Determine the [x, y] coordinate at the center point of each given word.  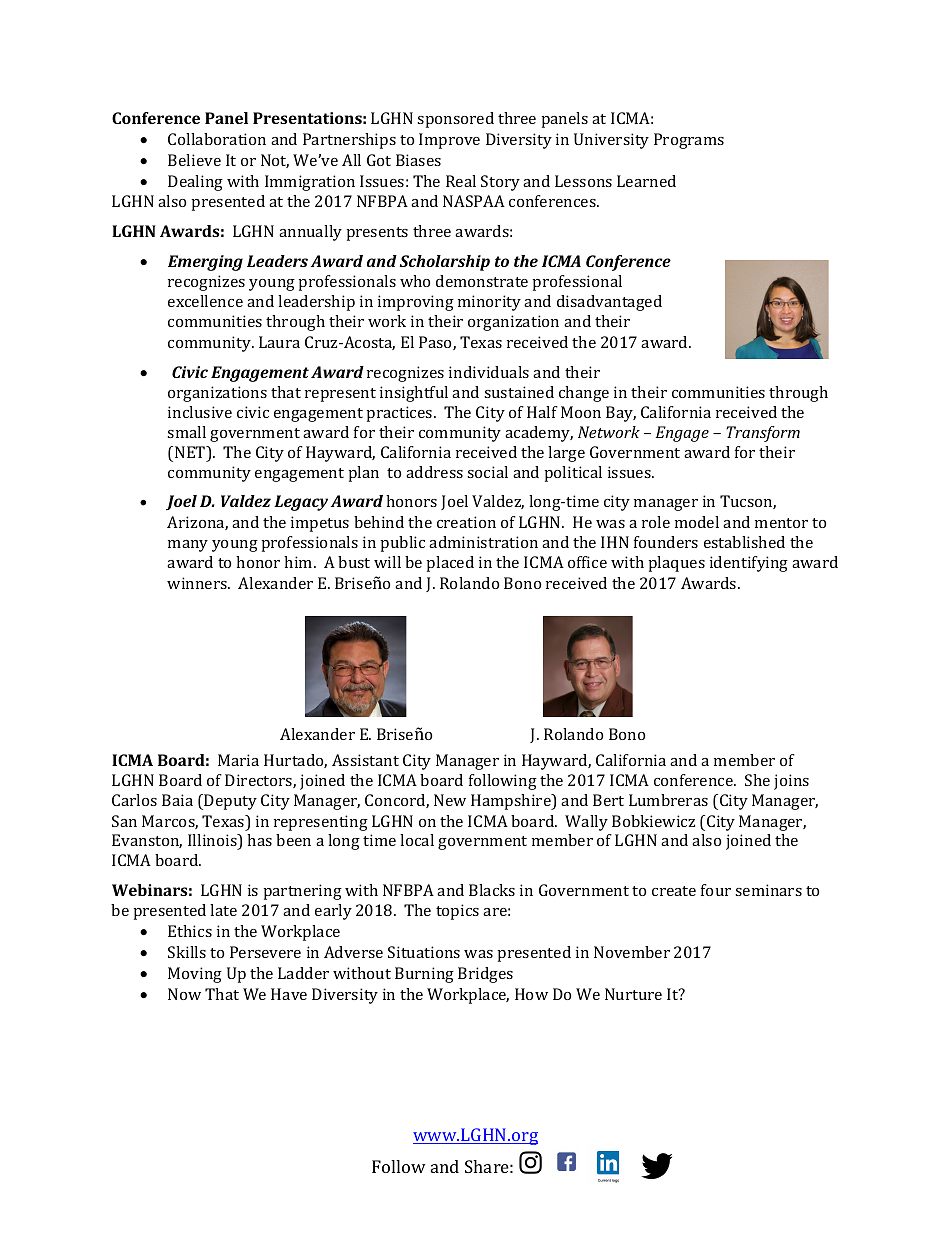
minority [489, 303]
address [434, 472]
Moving [195, 975]
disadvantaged [609, 303]
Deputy [230, 802]
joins [791, 782]
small [186, 432]
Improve [449, 141]
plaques [677, 564]
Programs [689, 141]
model [697, 522]
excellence [205, 301]
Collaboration [217, 139]
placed [450, 564]
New [450, 800]
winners [198, 583]
